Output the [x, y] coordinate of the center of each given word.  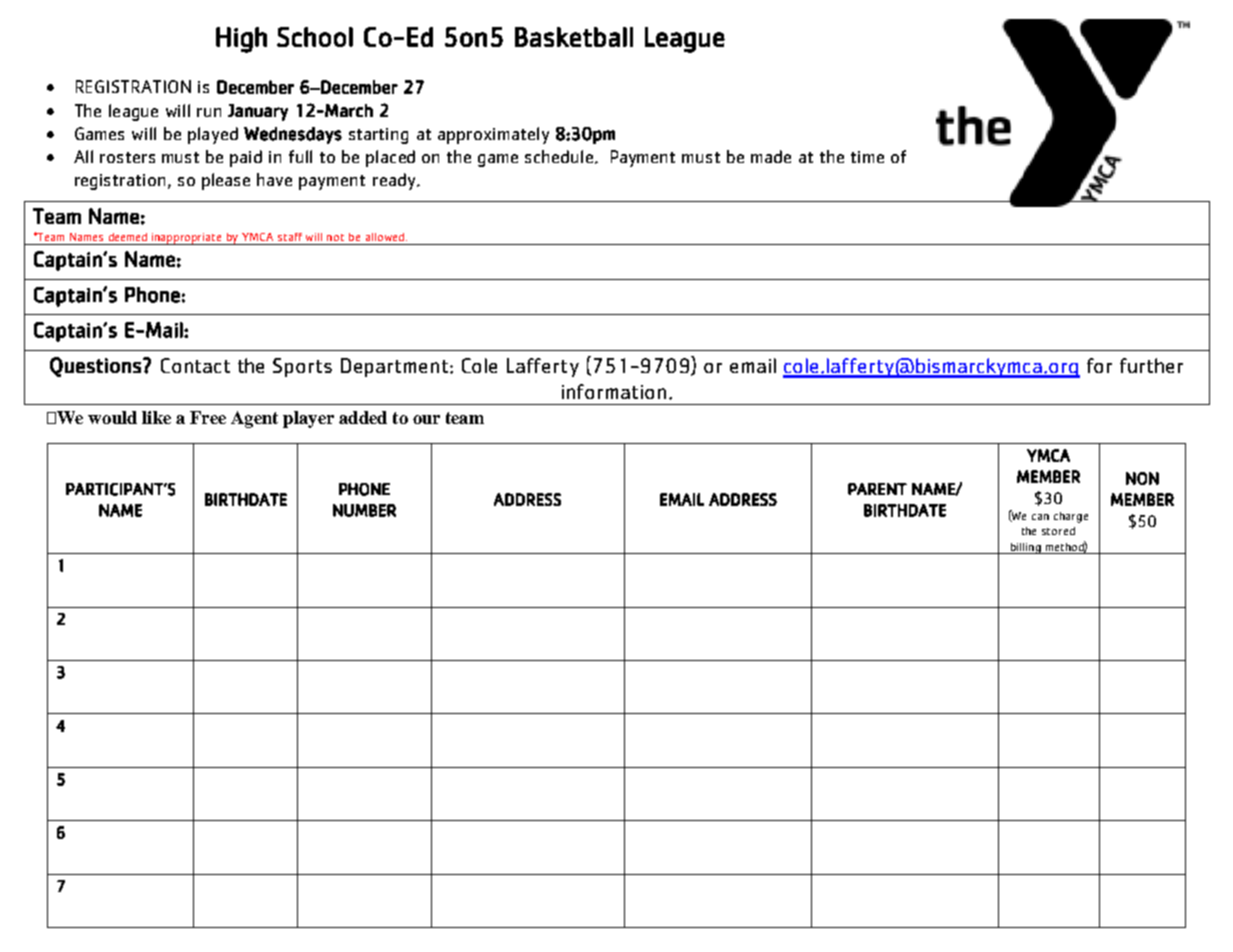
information [614, 391]
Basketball [574, 37]
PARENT [877, 489]
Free [208, 417]
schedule [559, 156]
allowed [385, 237]
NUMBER [364, 510]
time [867, 157]
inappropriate [187, 239]
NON [1142, 478]
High [241, 40]
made [771, 156]
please [226, 181]
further [1151, 365]
